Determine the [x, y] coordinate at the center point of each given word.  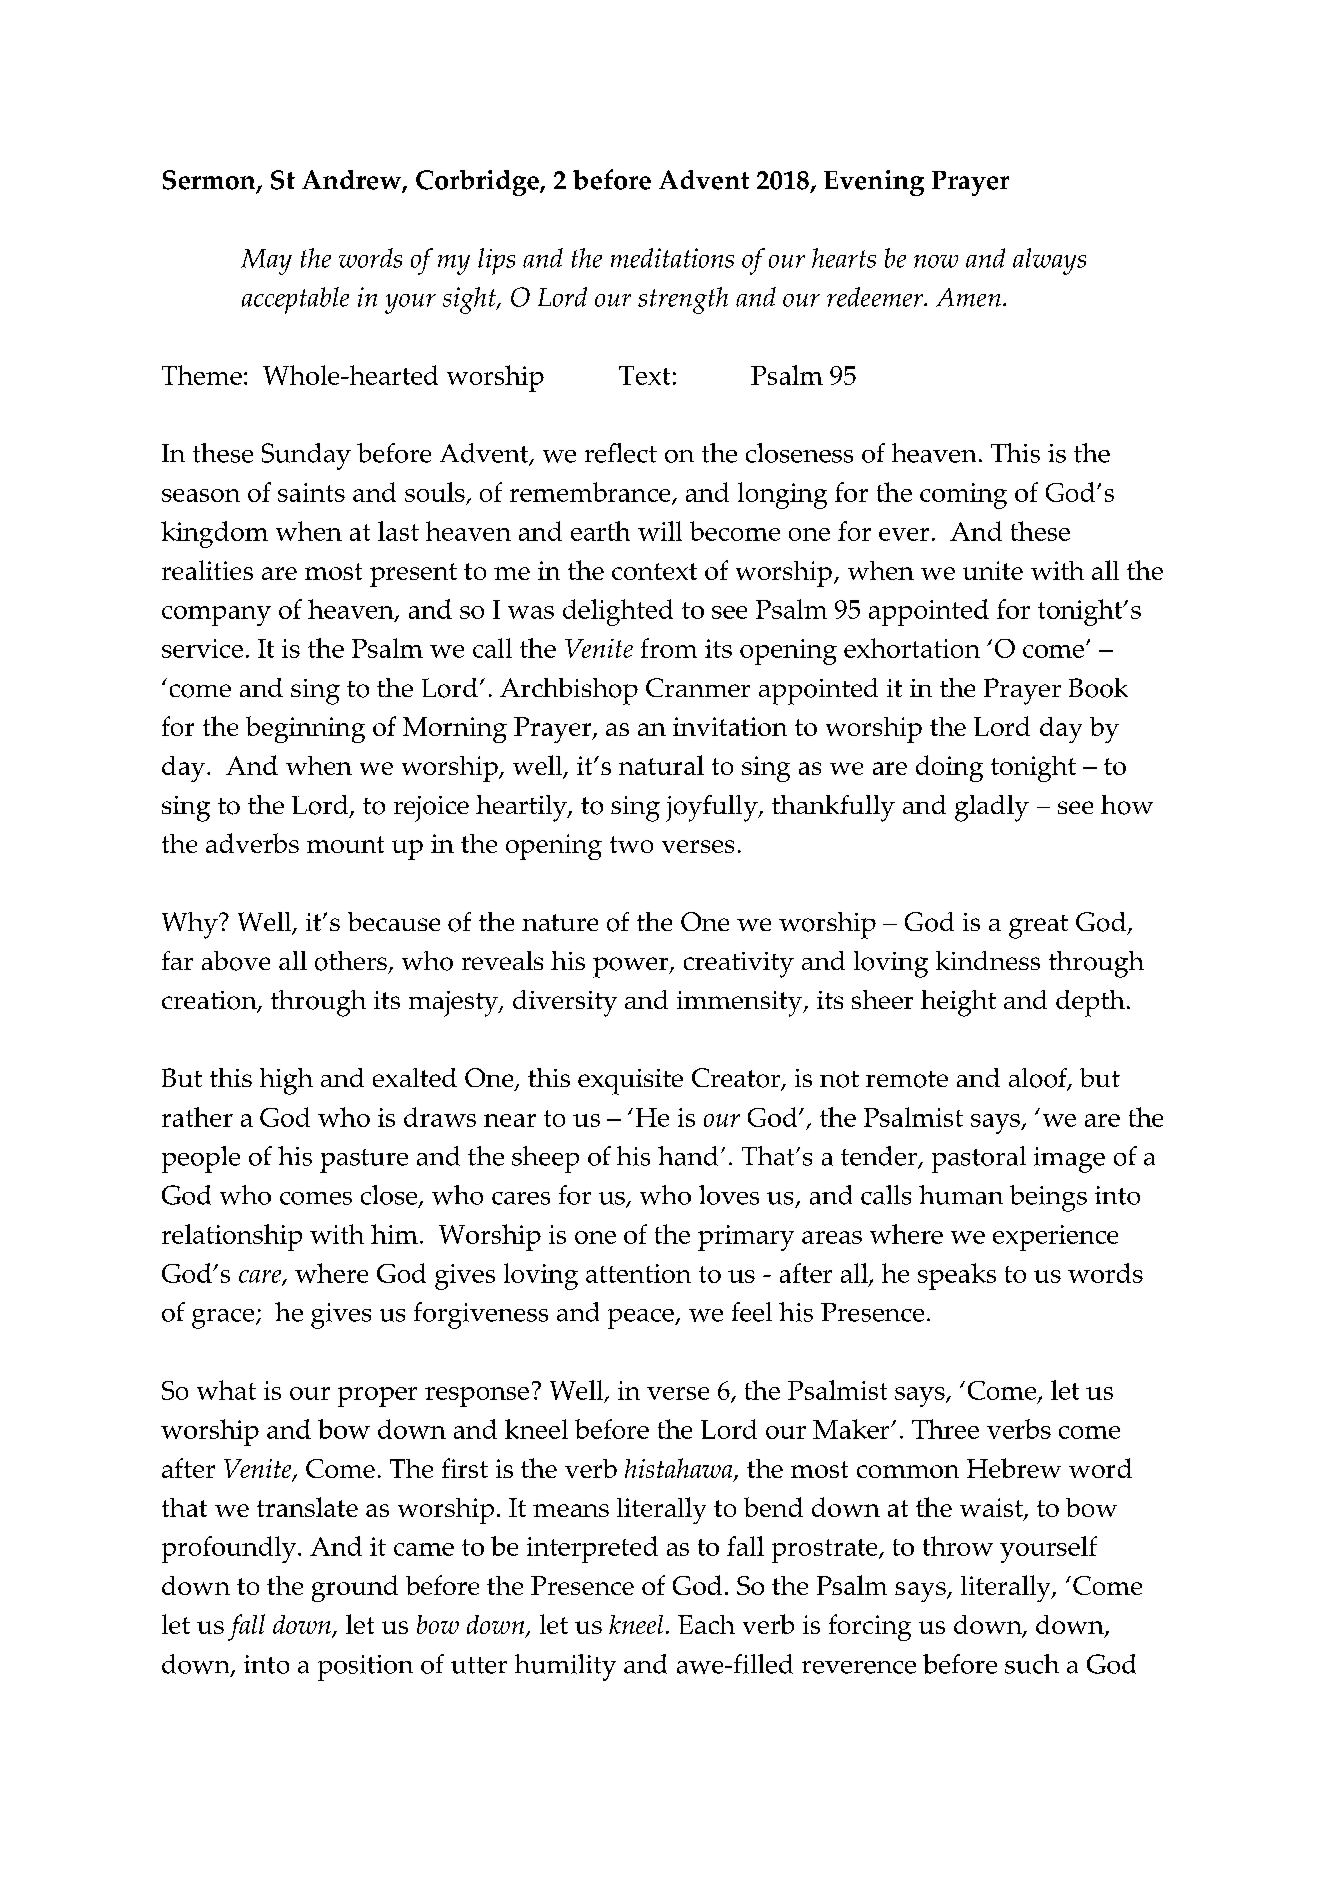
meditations [672, 258]
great [1038, 927]
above [236, 961]
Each [706, 1624]
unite [993, 570]
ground [355, 1588]
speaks [957, 1276]
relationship [232, 1237]
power [632, 967]
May [266, 262]
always [1049, 261]
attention [638, 1273]
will [660, 531]
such [1032, 1664]
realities [207, 570]
